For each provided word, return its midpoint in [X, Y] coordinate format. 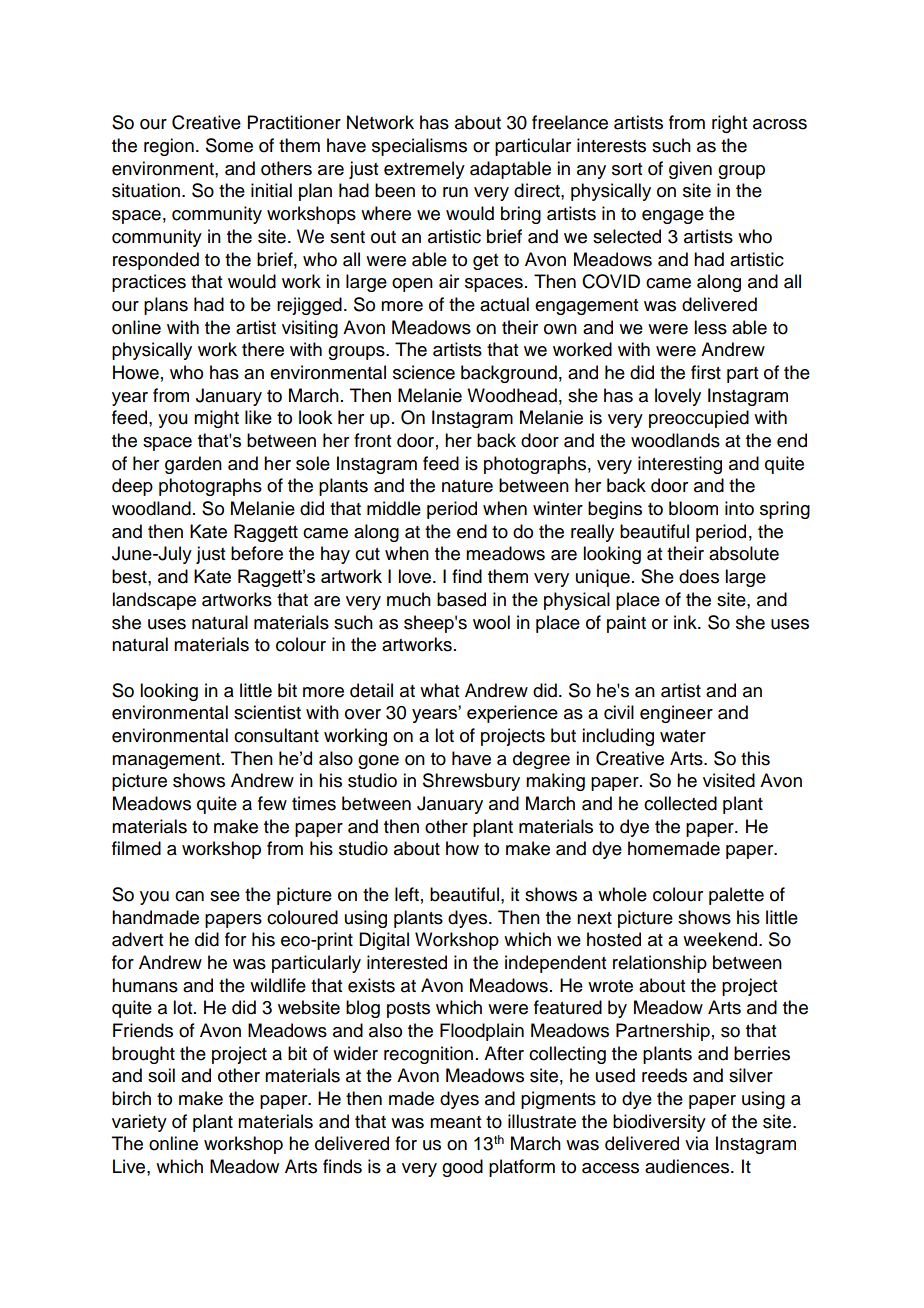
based [461, 599]
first [706, 372]
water [683, 736]
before [257, 553]
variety [139, 1123]
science [424, 372]
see [225, 896]
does [699, 576]
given [690, 170]
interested [407, 962]
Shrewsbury [471, 782]
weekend [720, 939]
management [167, 761]
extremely [424, 170]
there [263, 349]
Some [229, 145]
